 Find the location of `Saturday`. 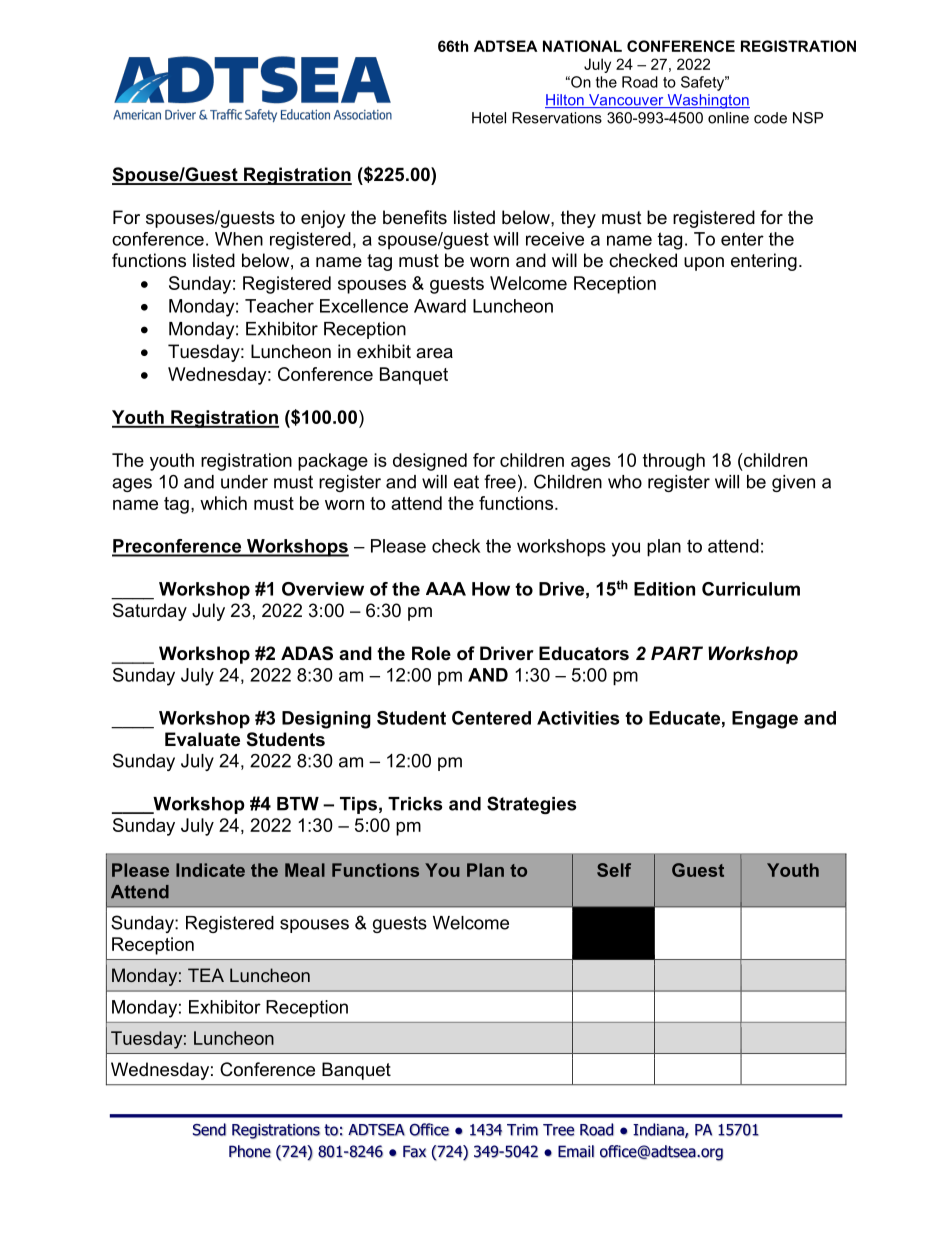

Saturday is located at coordinates (150, 612).
